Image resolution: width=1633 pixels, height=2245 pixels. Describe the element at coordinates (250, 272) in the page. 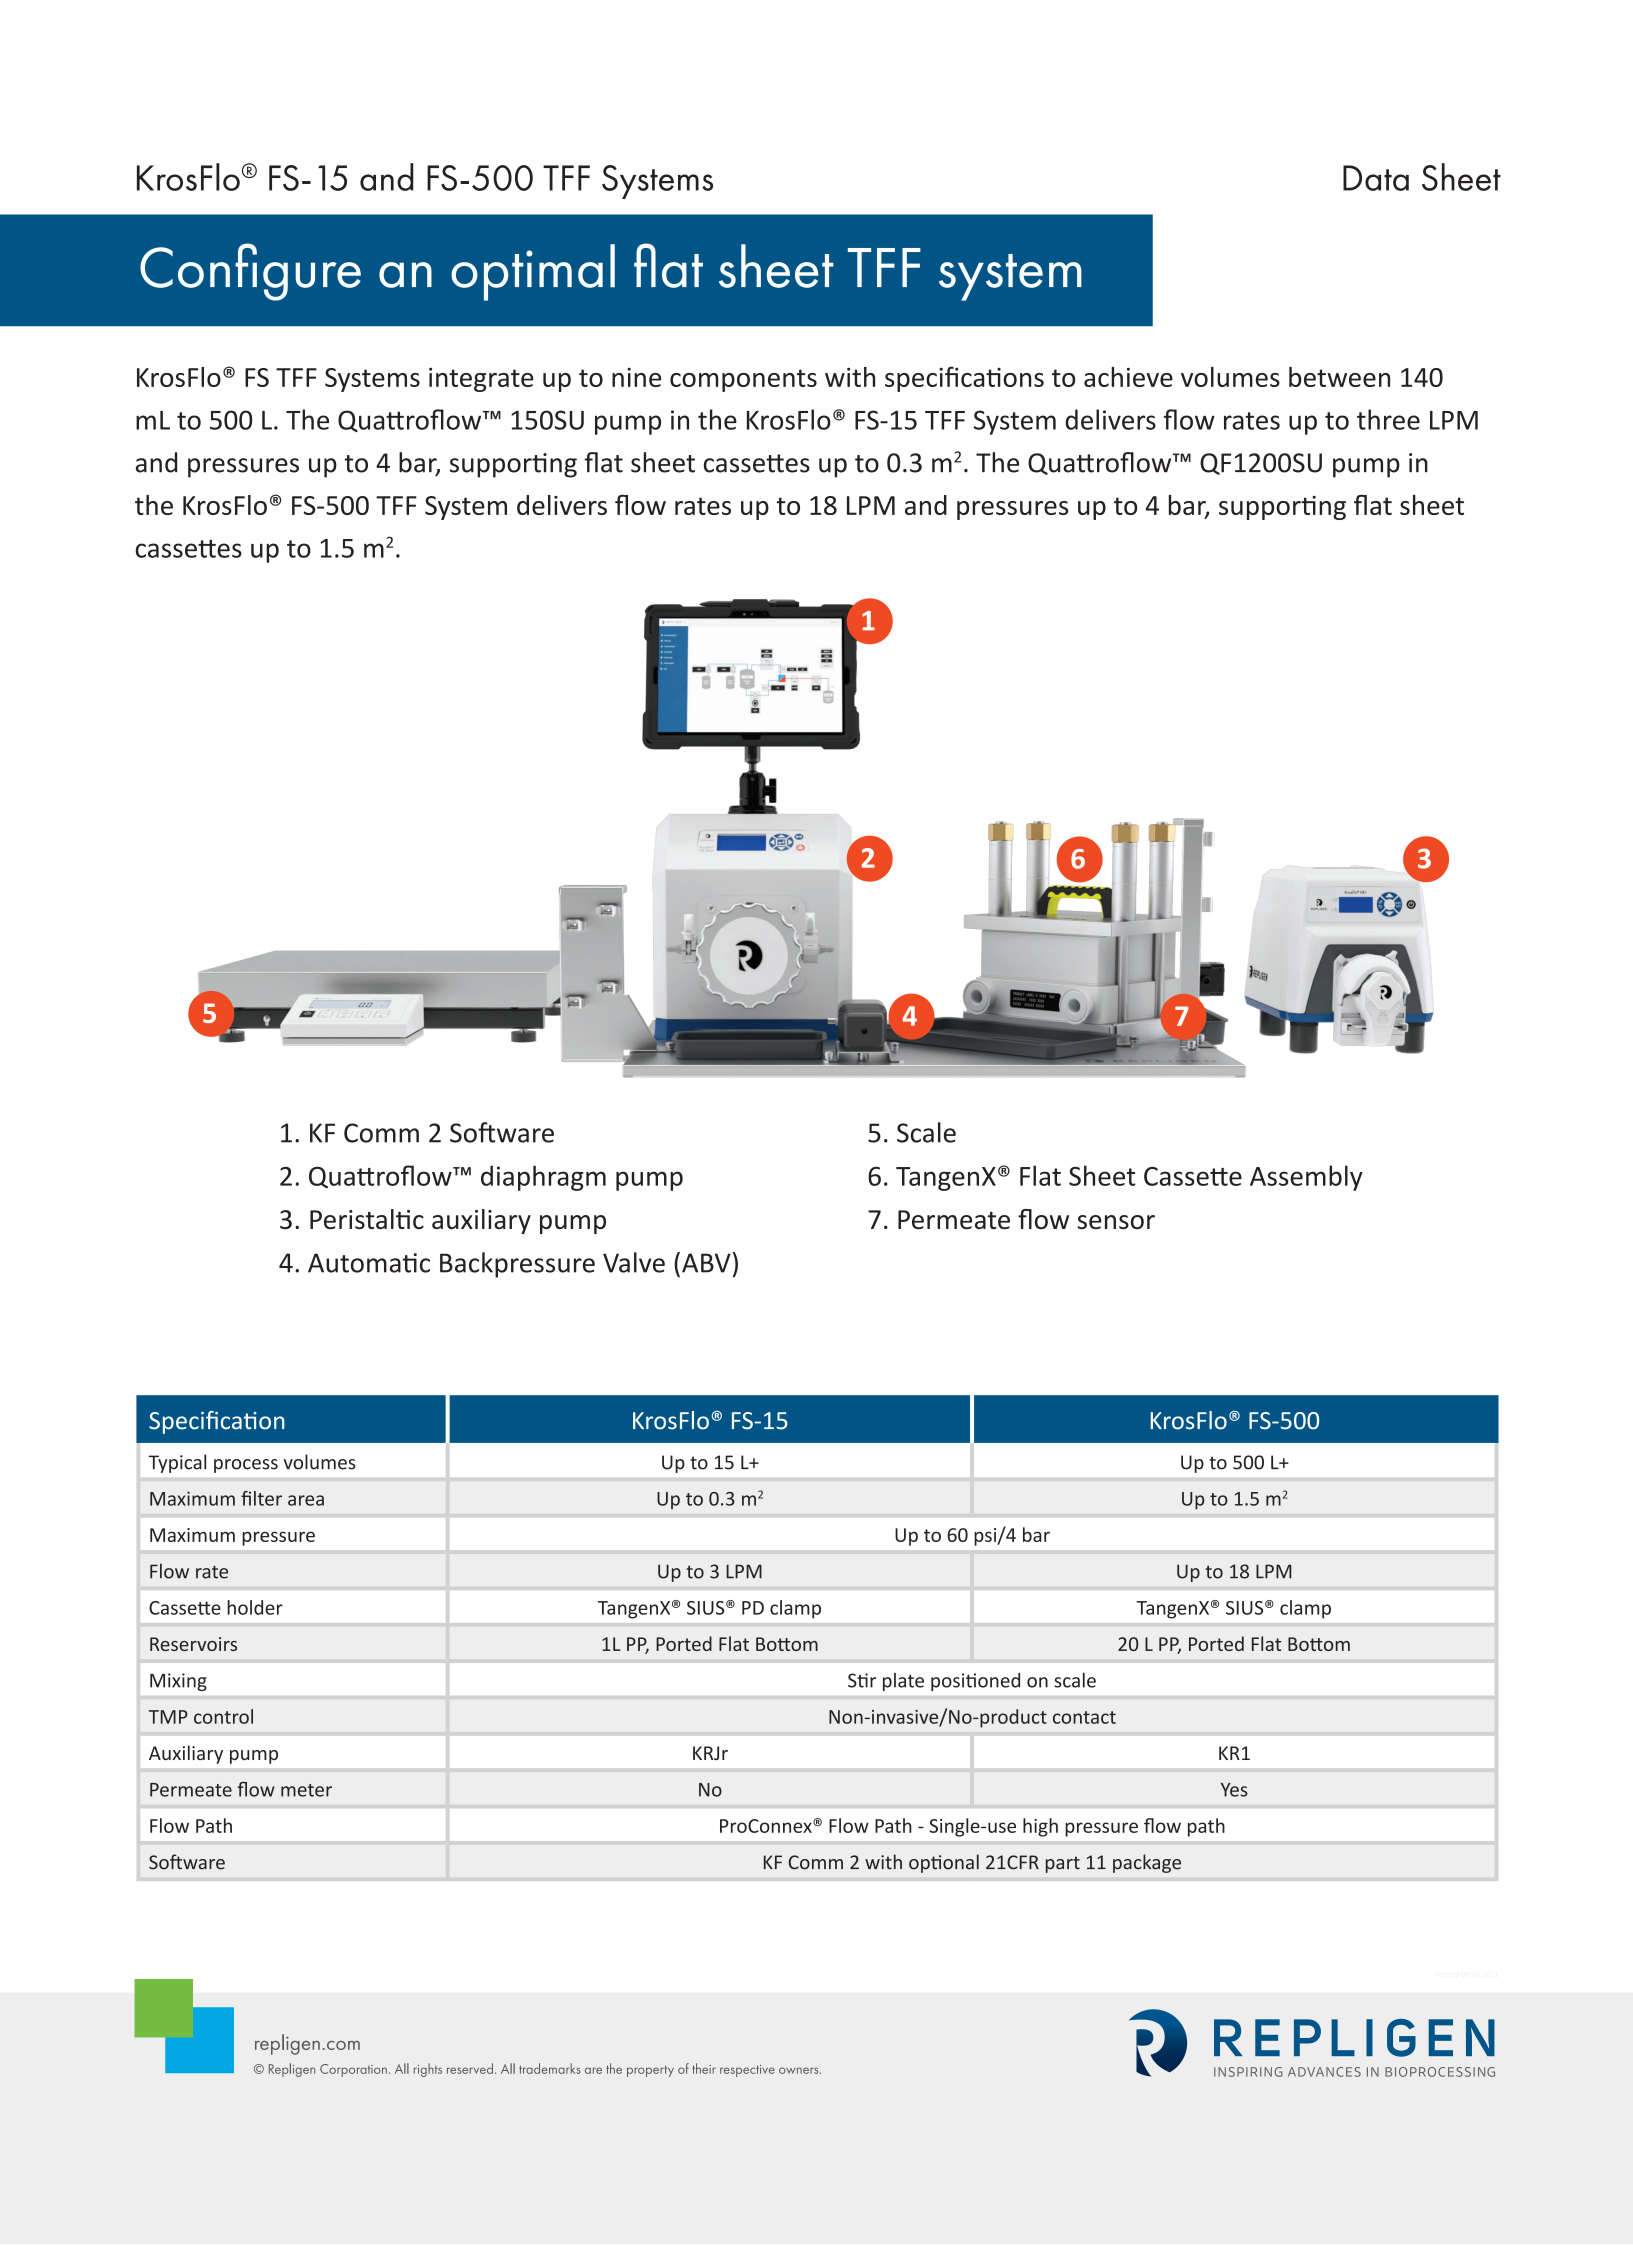

I see `Configure` at that location.
